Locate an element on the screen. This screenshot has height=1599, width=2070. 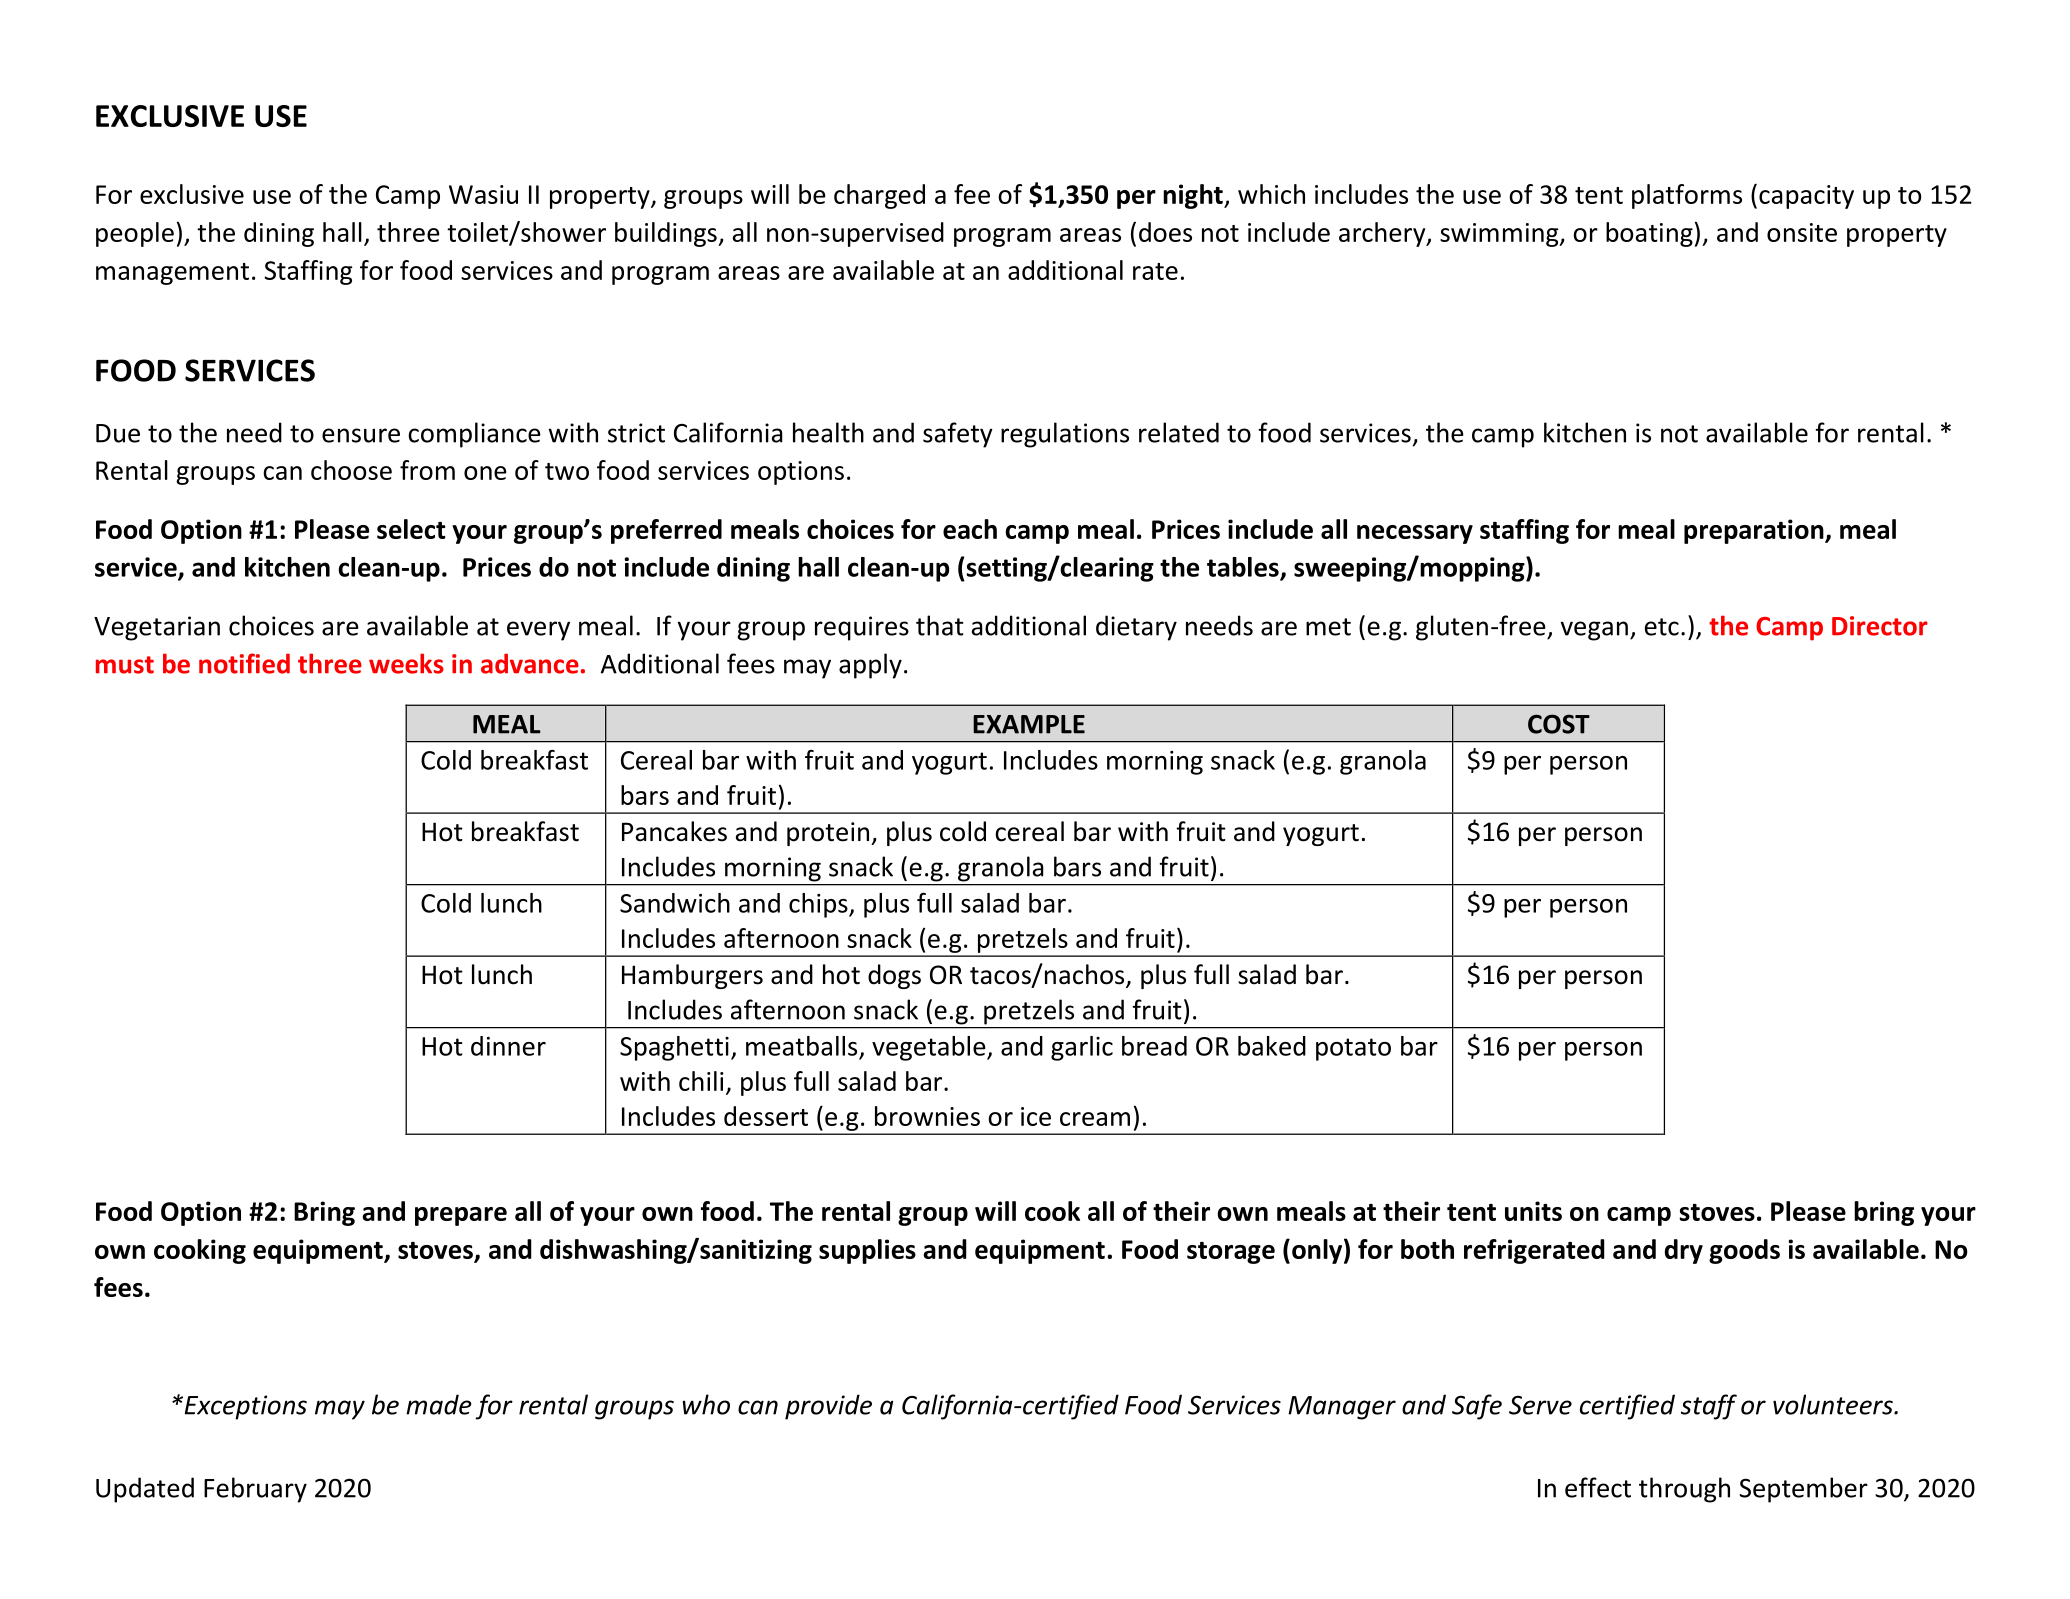
boating is located at coordinates (1649, 234).
